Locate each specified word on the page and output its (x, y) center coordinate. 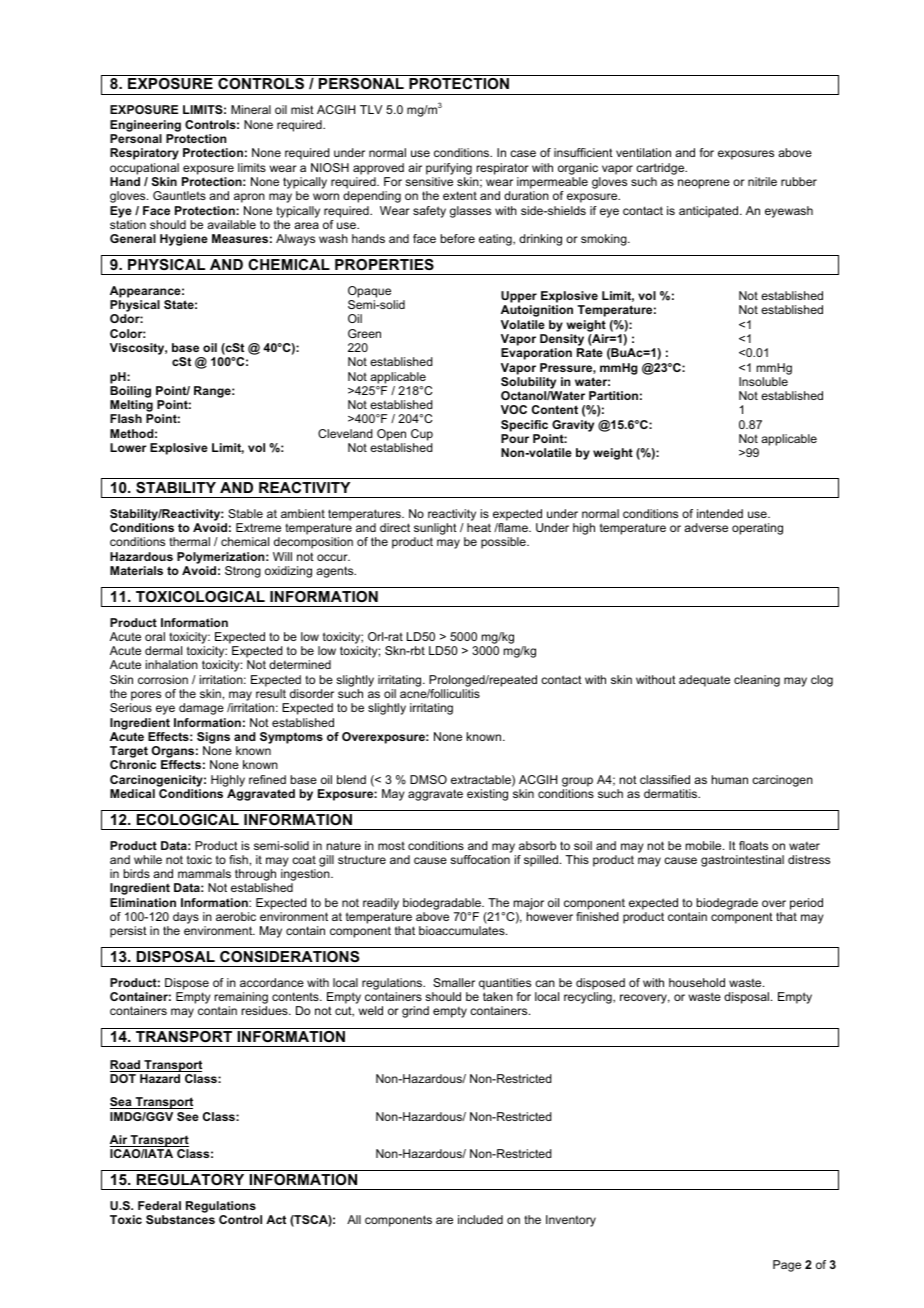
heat (479, 527)
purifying (449, 169)
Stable (245, 513)
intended (720, 513)
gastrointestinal (742, 861)
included (480, 1219)
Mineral (251, 109)
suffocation (480, 859)
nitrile (762, 181)
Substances (180, 1219)
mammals (204, 873)
